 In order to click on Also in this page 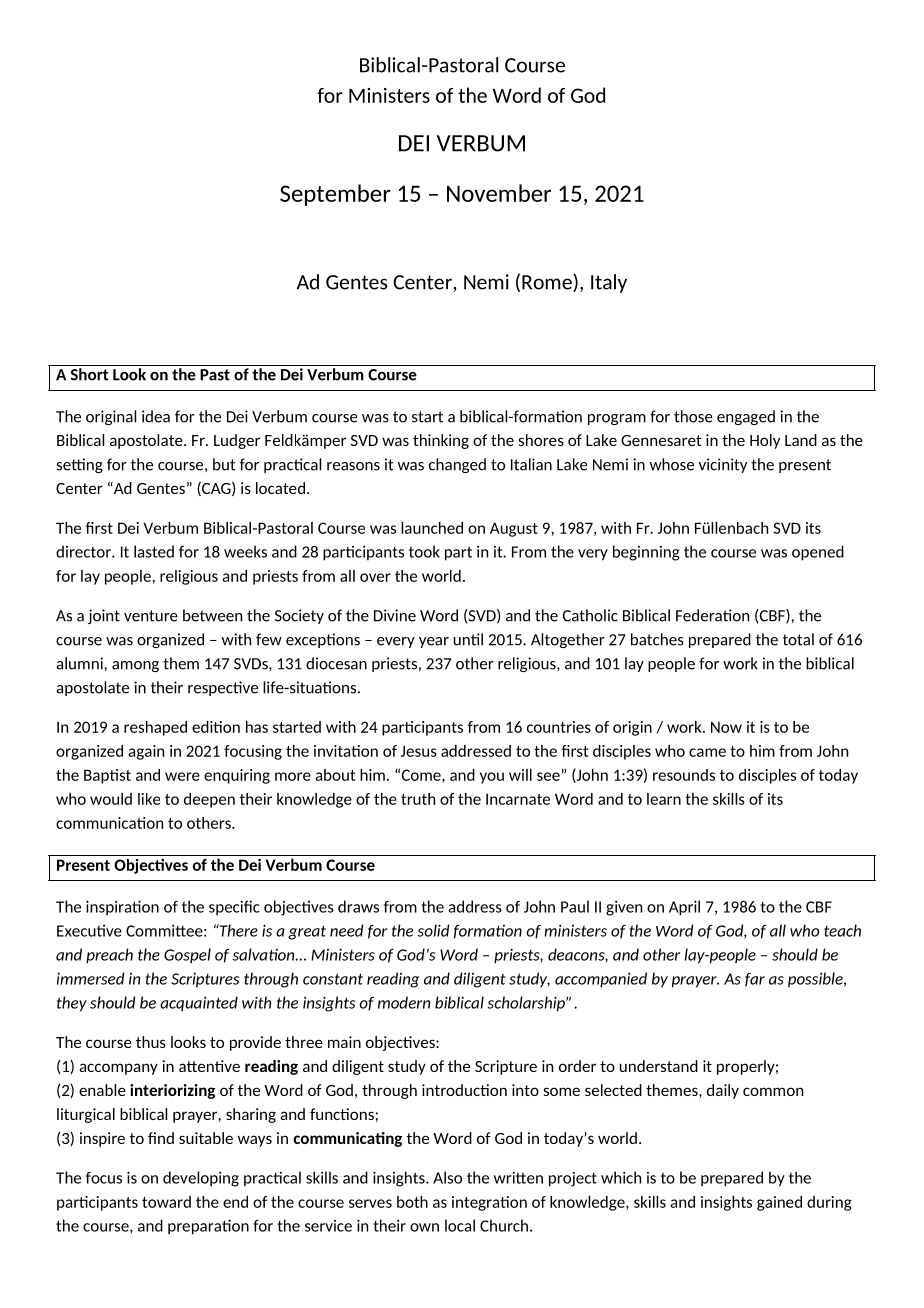, I will do `click(447, 1177)`.
